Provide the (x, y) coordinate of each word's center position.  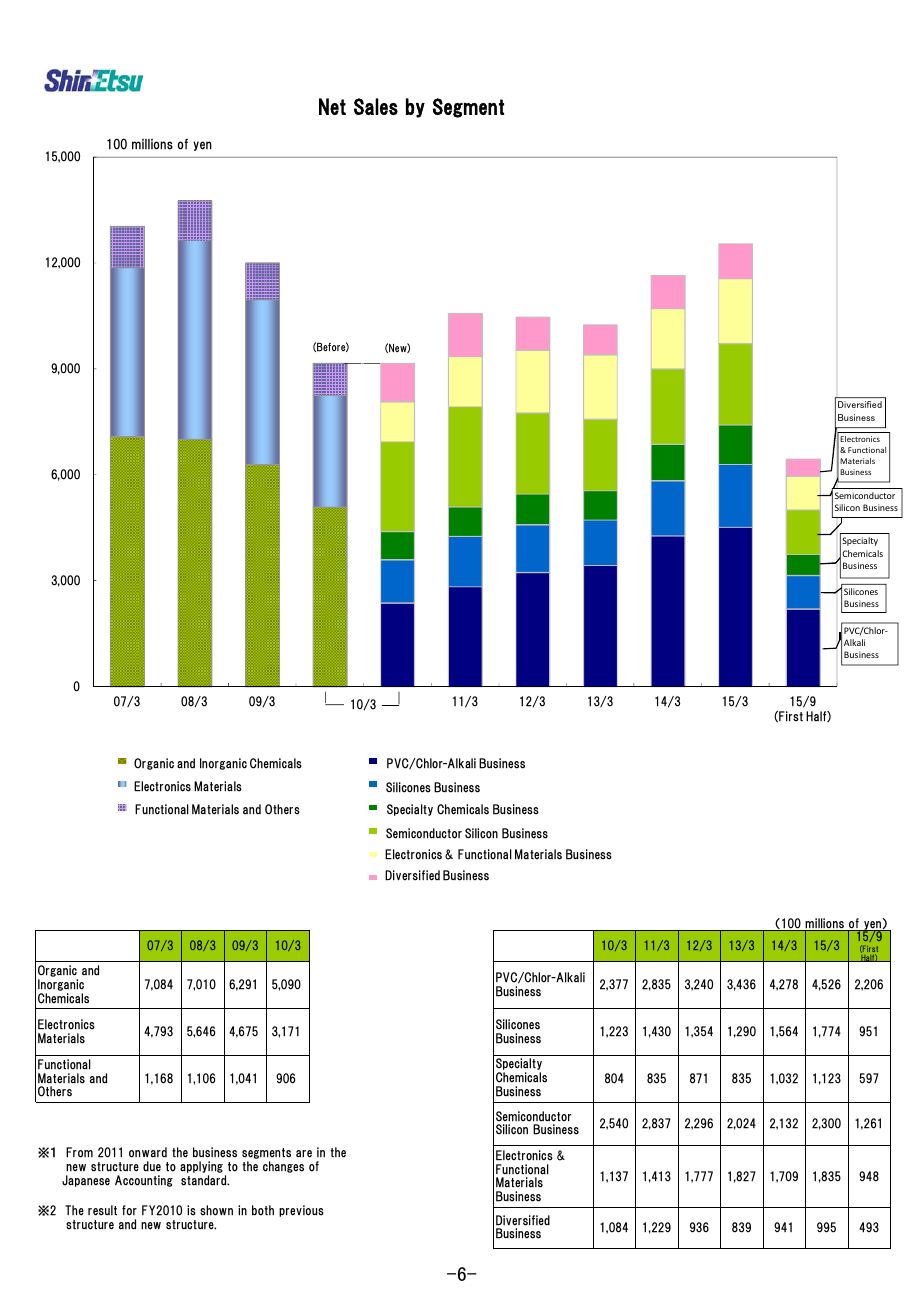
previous (301, 1211)
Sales (376, 106)
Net (332, 106)
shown (216, 1210)
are (304, 1154)
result (102, 1210)
